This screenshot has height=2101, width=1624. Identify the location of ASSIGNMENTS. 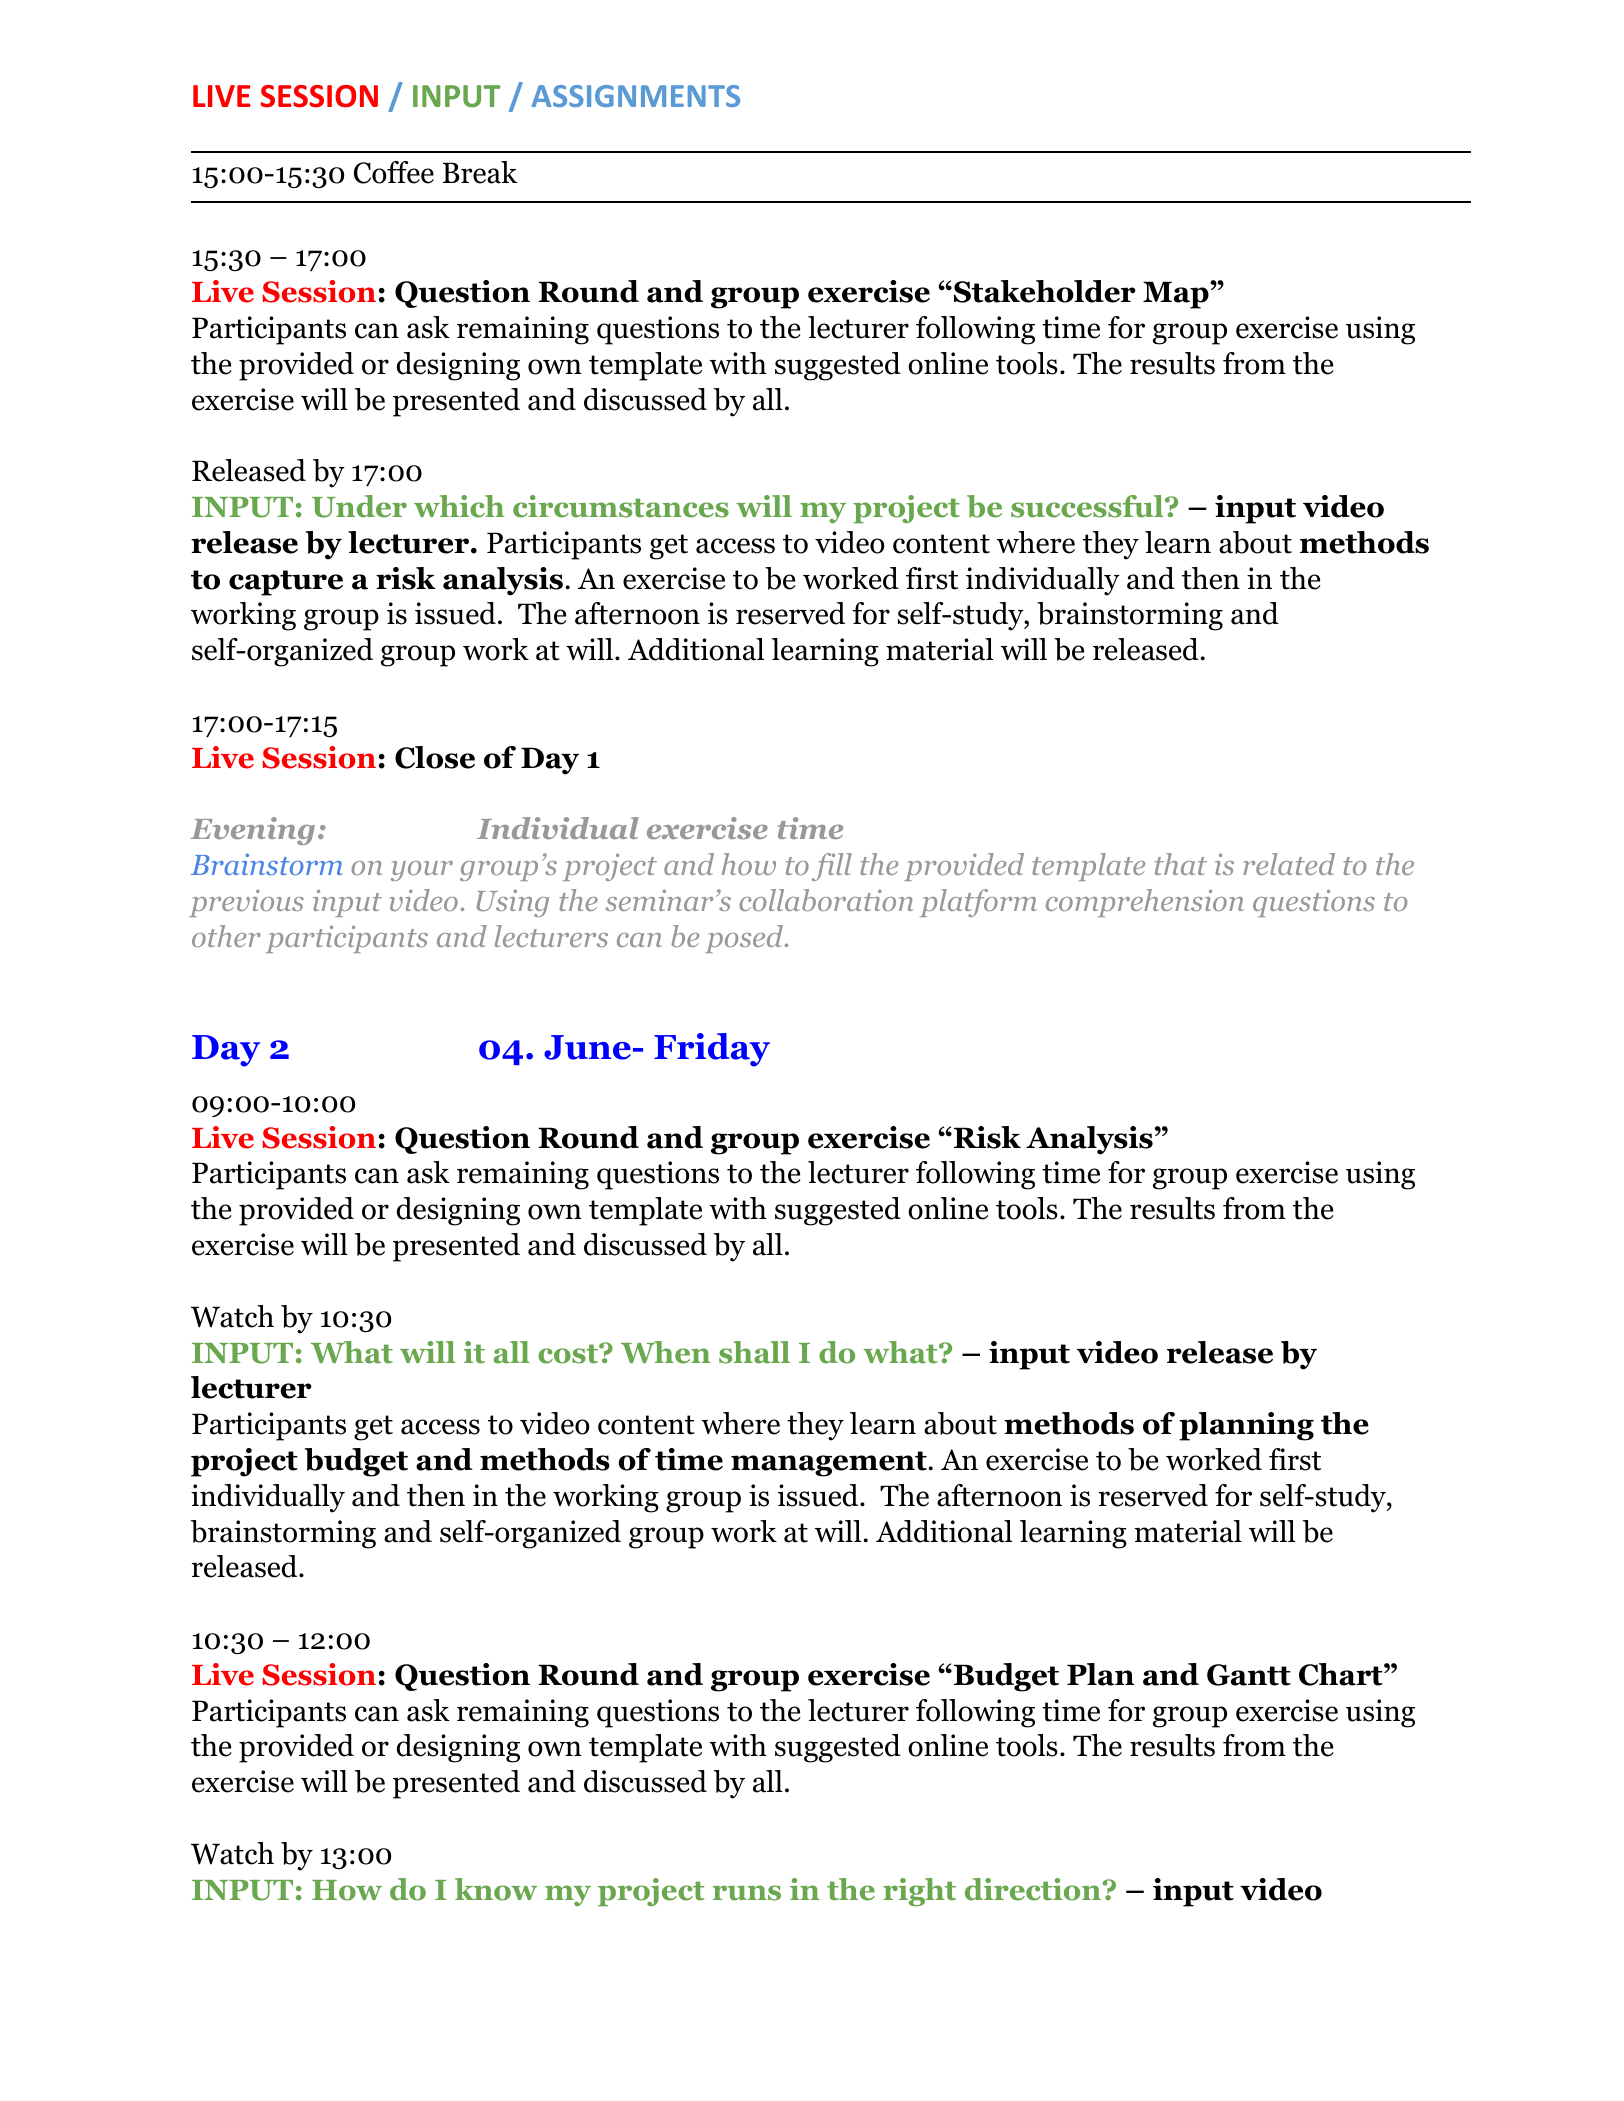
(636, 96).
